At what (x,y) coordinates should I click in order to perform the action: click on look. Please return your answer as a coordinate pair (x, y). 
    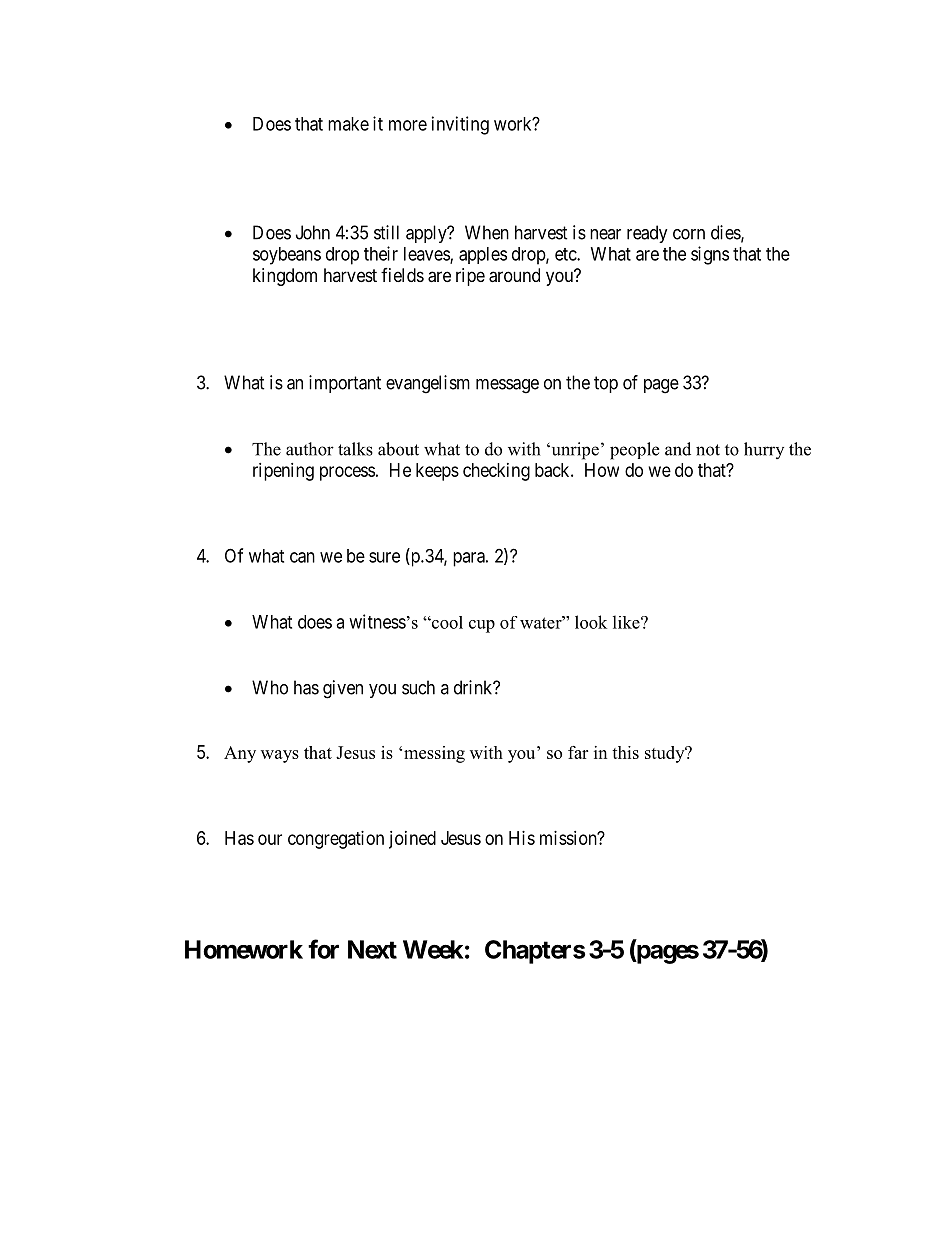
    Looking at the image, I should click on (591, 622).
